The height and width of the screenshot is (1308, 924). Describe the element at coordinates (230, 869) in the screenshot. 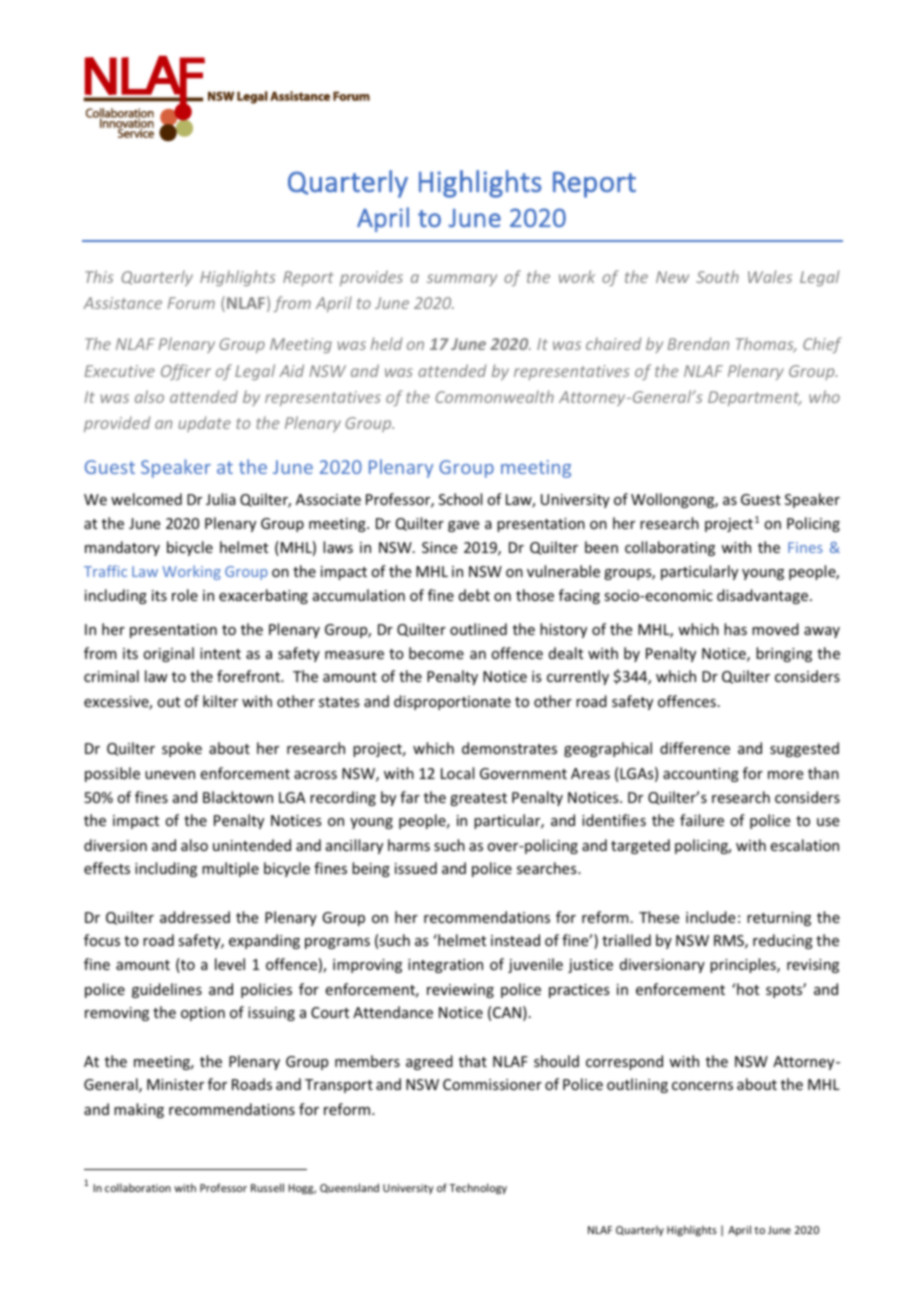

I see `multiple` at that location.
